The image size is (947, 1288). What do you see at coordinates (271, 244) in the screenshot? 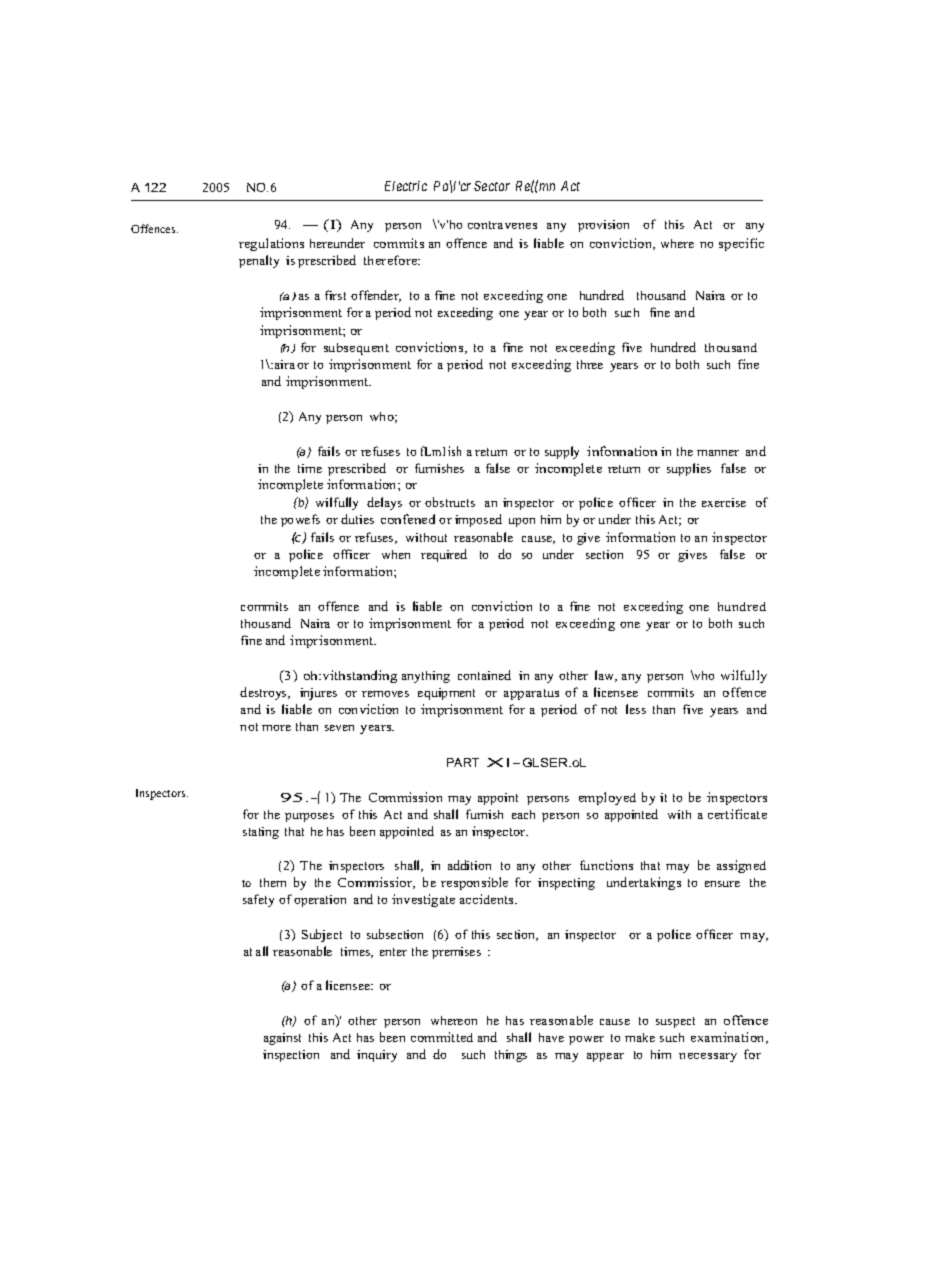
I see `regulations` at bounding box center [271, 244].
